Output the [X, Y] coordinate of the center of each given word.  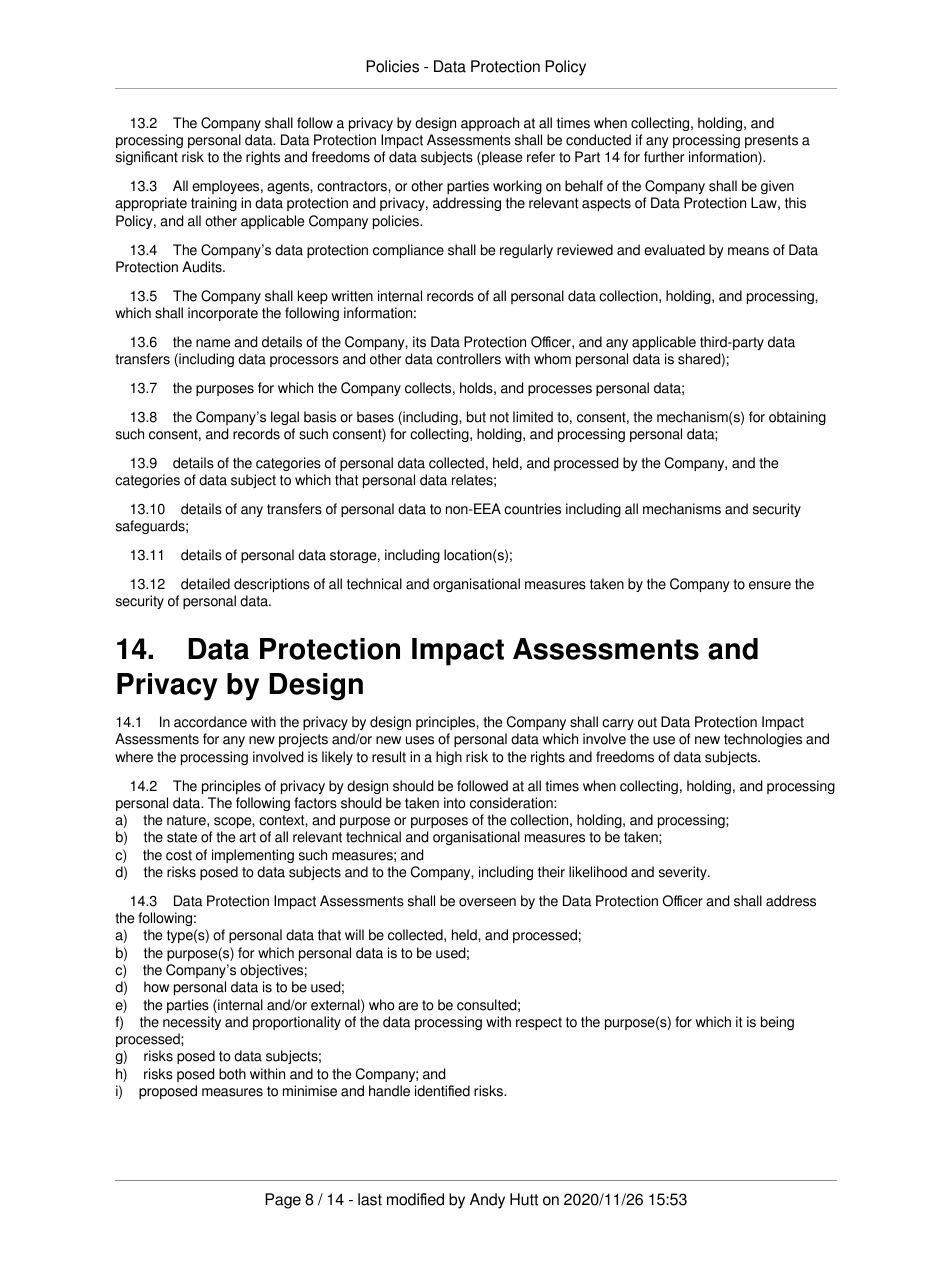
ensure [770, 585]
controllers [469, 359]
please [501, 158]
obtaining [797, 418]
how [156, 987]
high [449, 758]
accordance [210, 722]
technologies [763, 740]
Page [283, 1201]
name [213, 343]
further [664, 157]
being [777, 1023]
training [214, 204]
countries [532, 509]
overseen [487, 902]
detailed [205, 584]
